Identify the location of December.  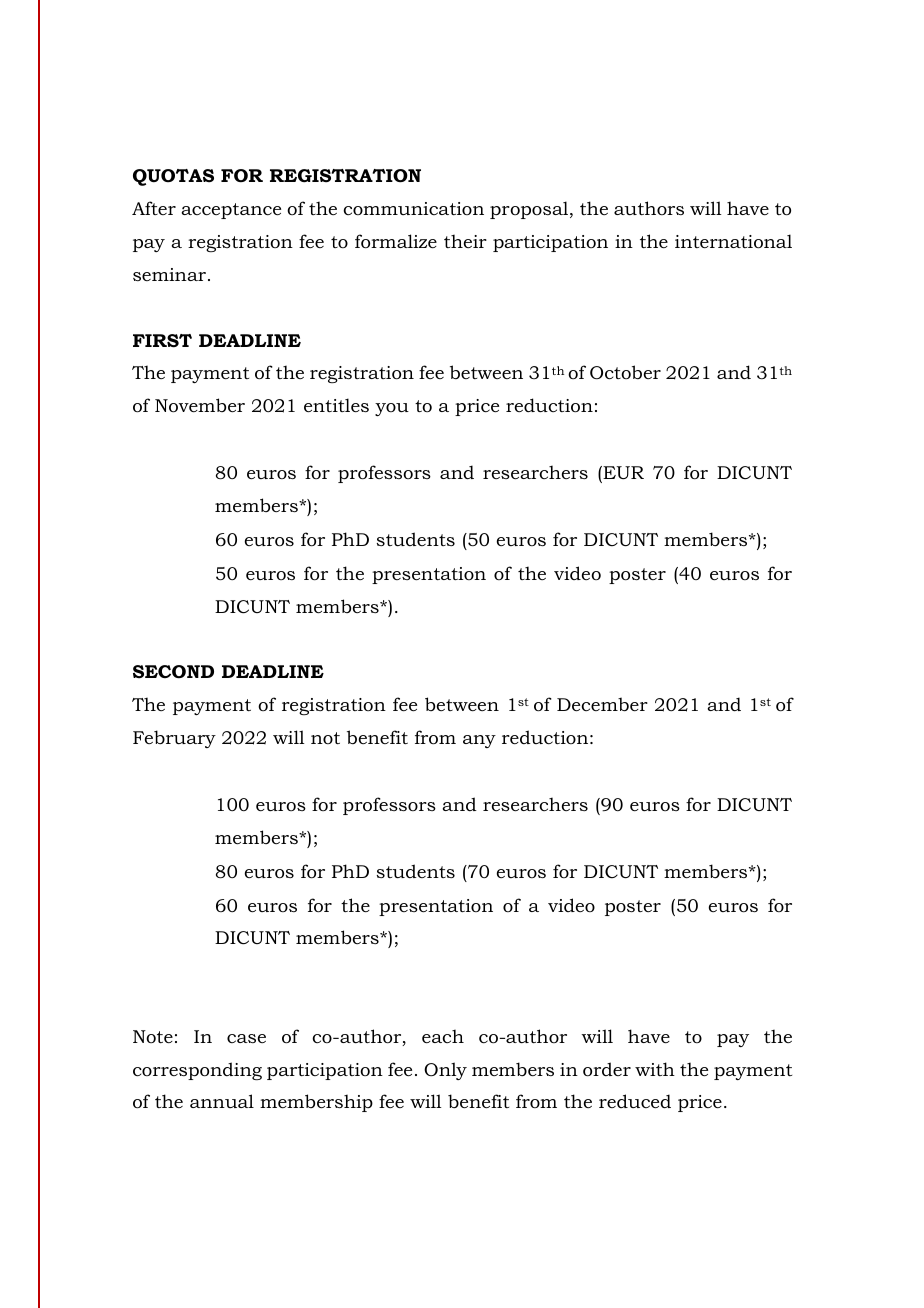
(602, 704).
